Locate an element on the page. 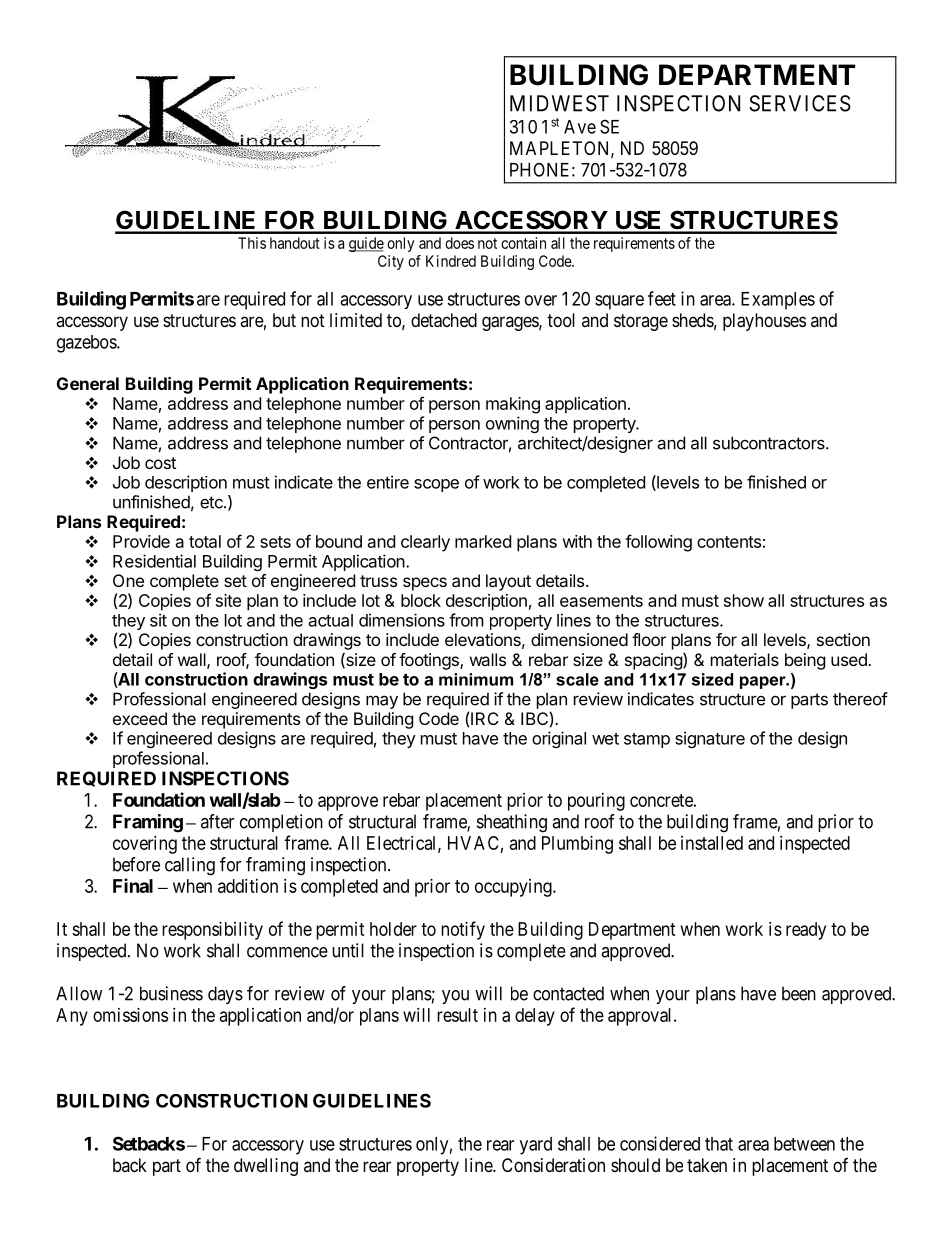 Image resolution: width=952 pixels, height=1233 pixels. installed is located at coordinates (712, 843).
